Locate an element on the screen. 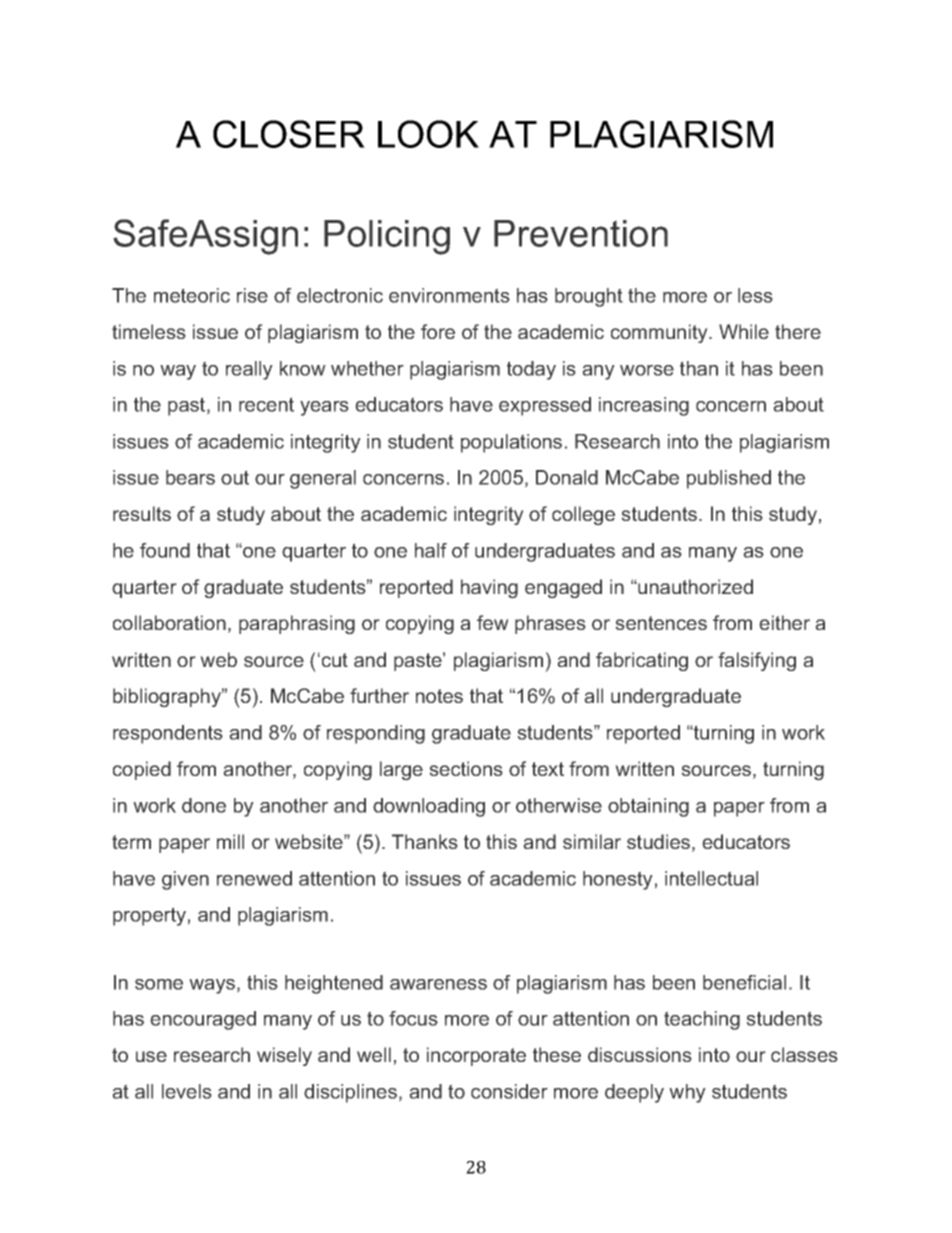  LOOK is located at coordinates (428, 134).
